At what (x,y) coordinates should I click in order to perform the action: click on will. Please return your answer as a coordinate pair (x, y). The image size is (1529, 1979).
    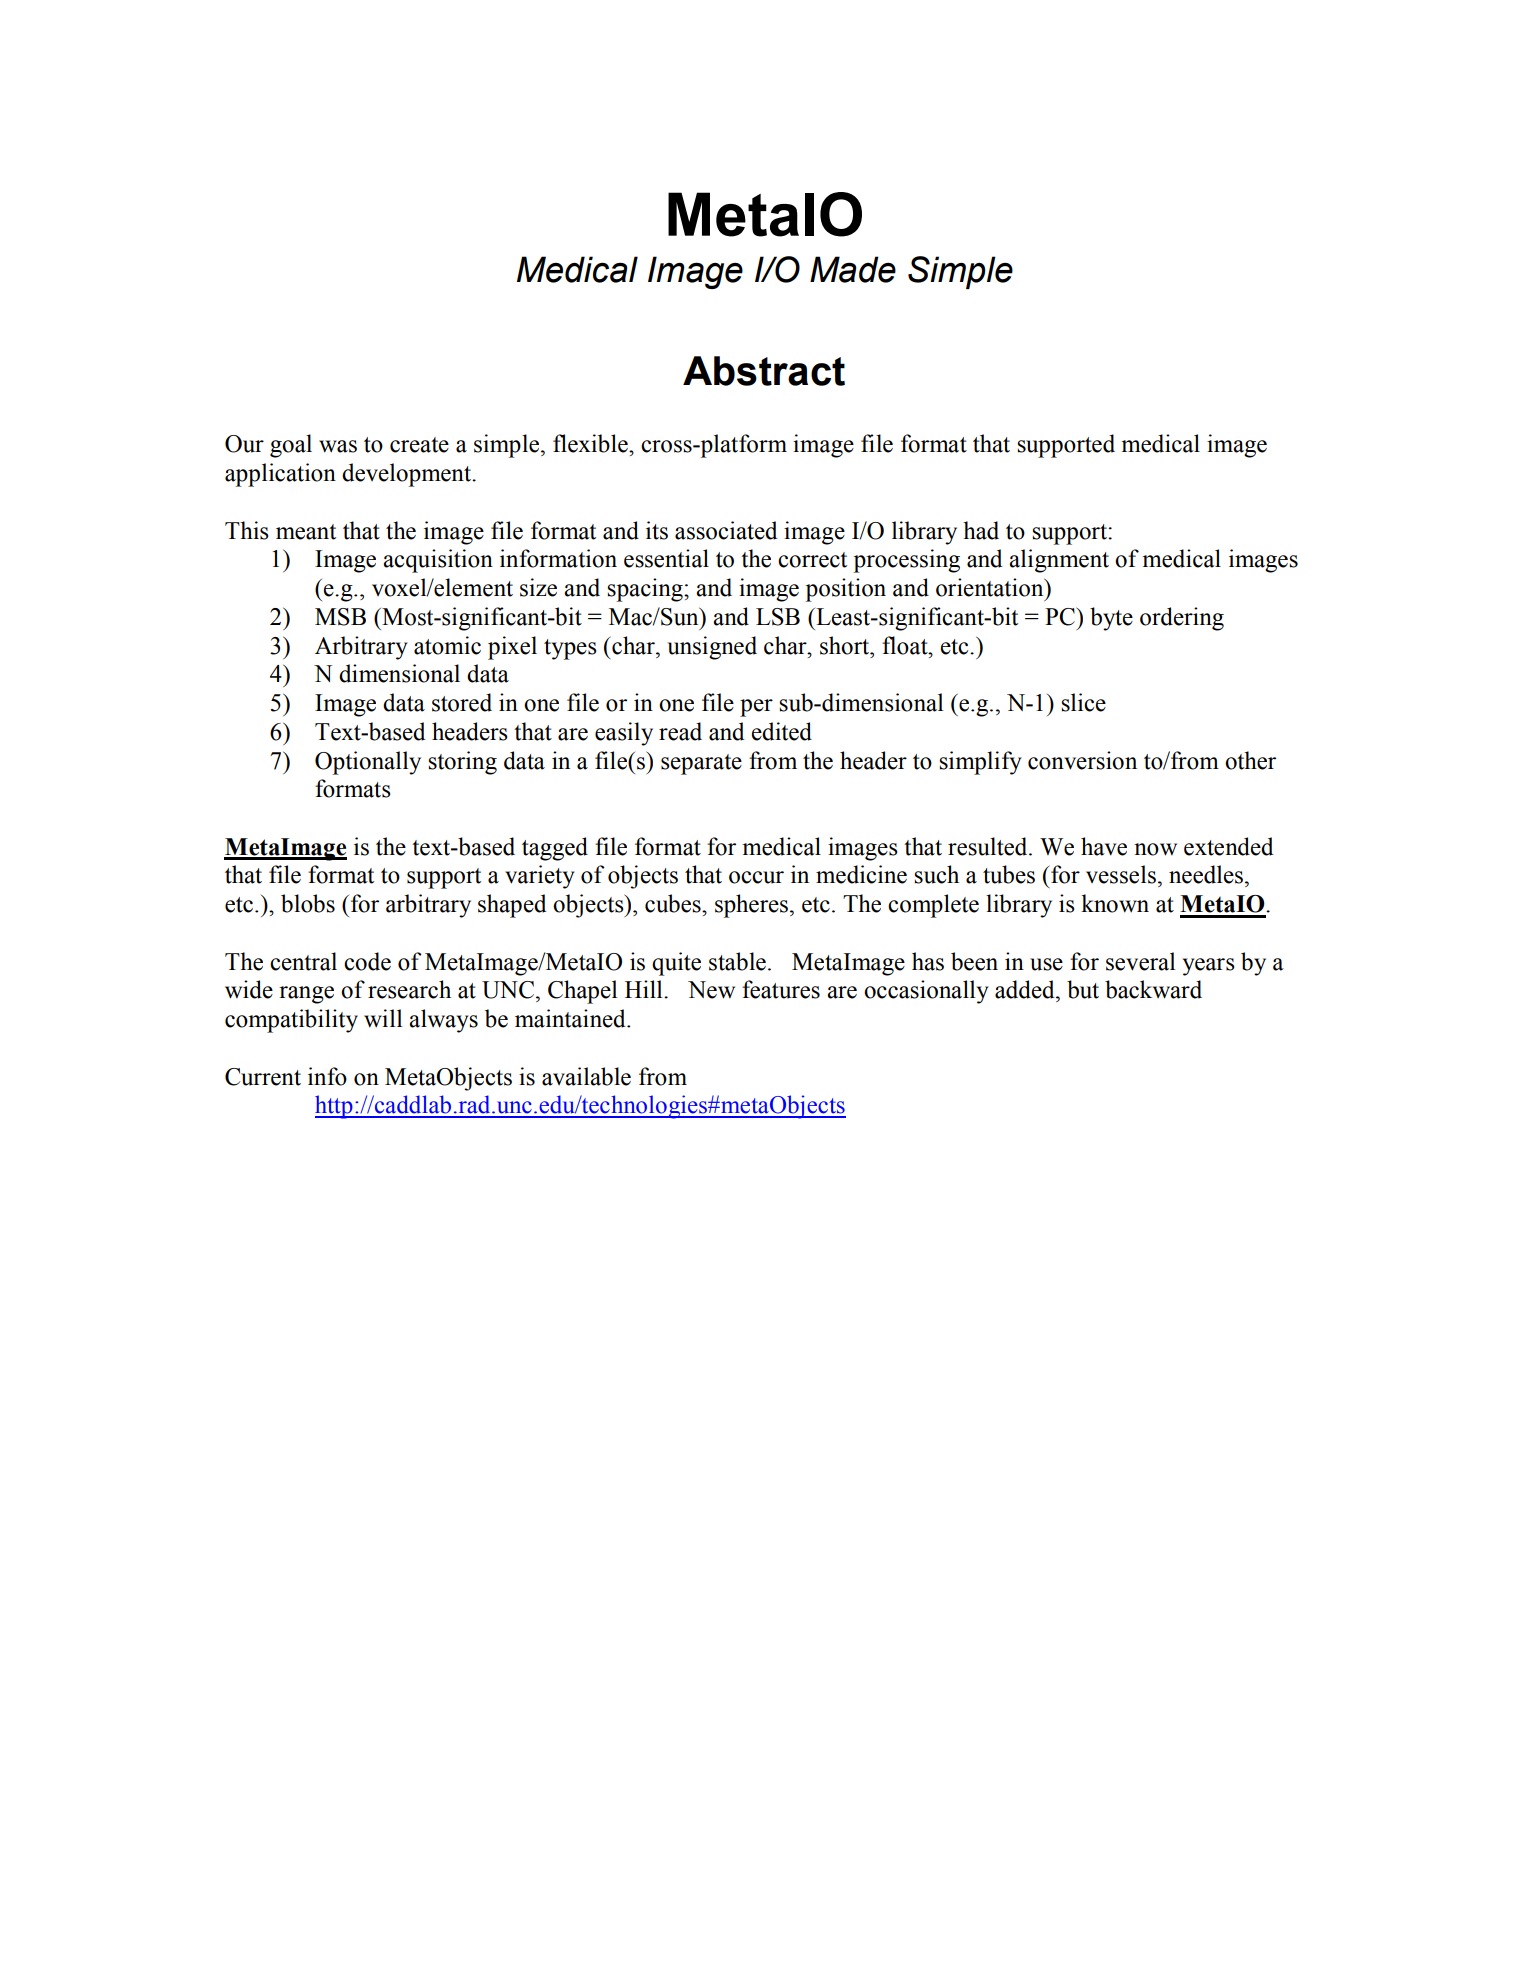
    Looking at the image, I should click on (383, 1018).
